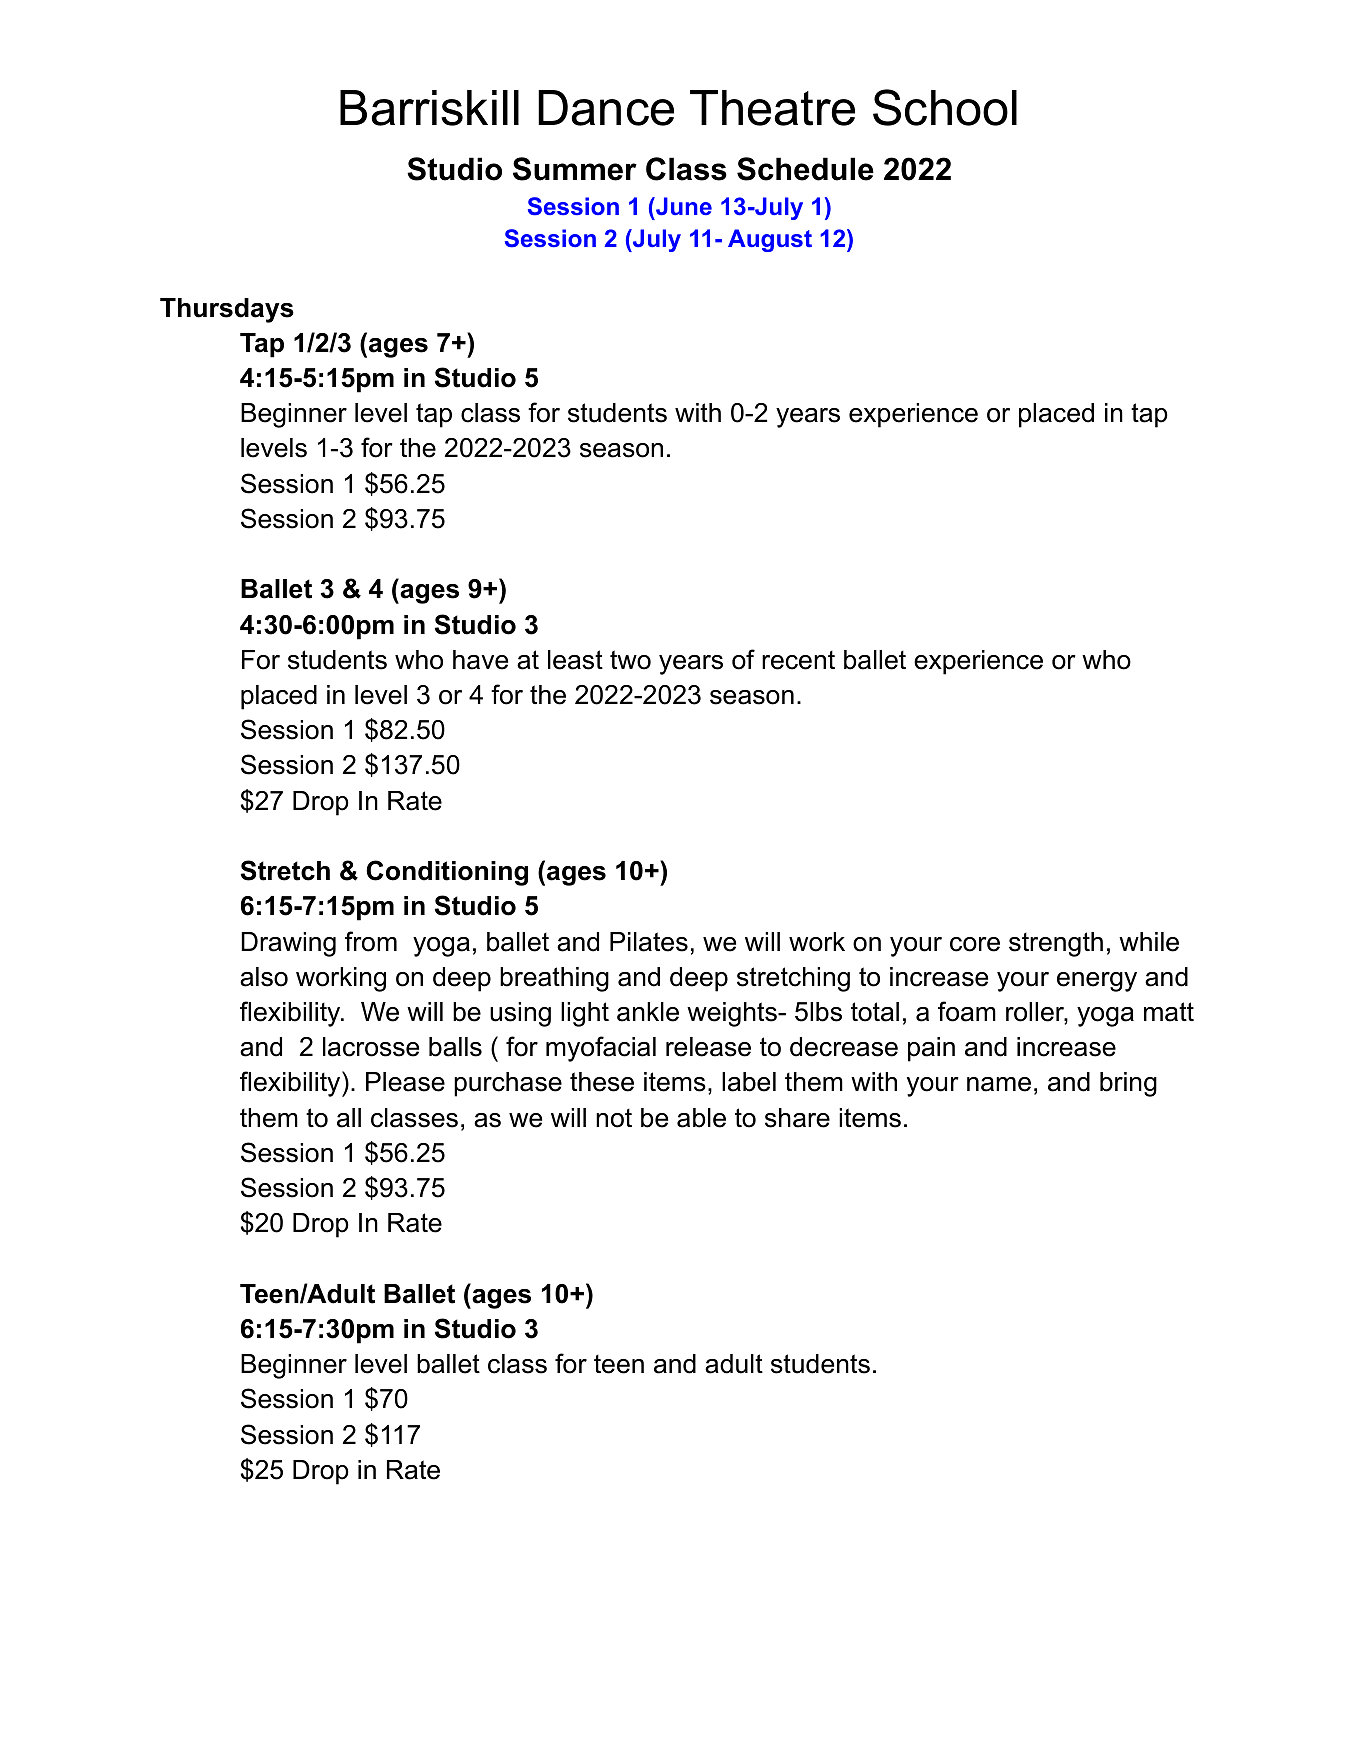 Image resolution: width=1359 pixels, height=1758 pixels. I want to click on Conditioning, so click(447, 873).
